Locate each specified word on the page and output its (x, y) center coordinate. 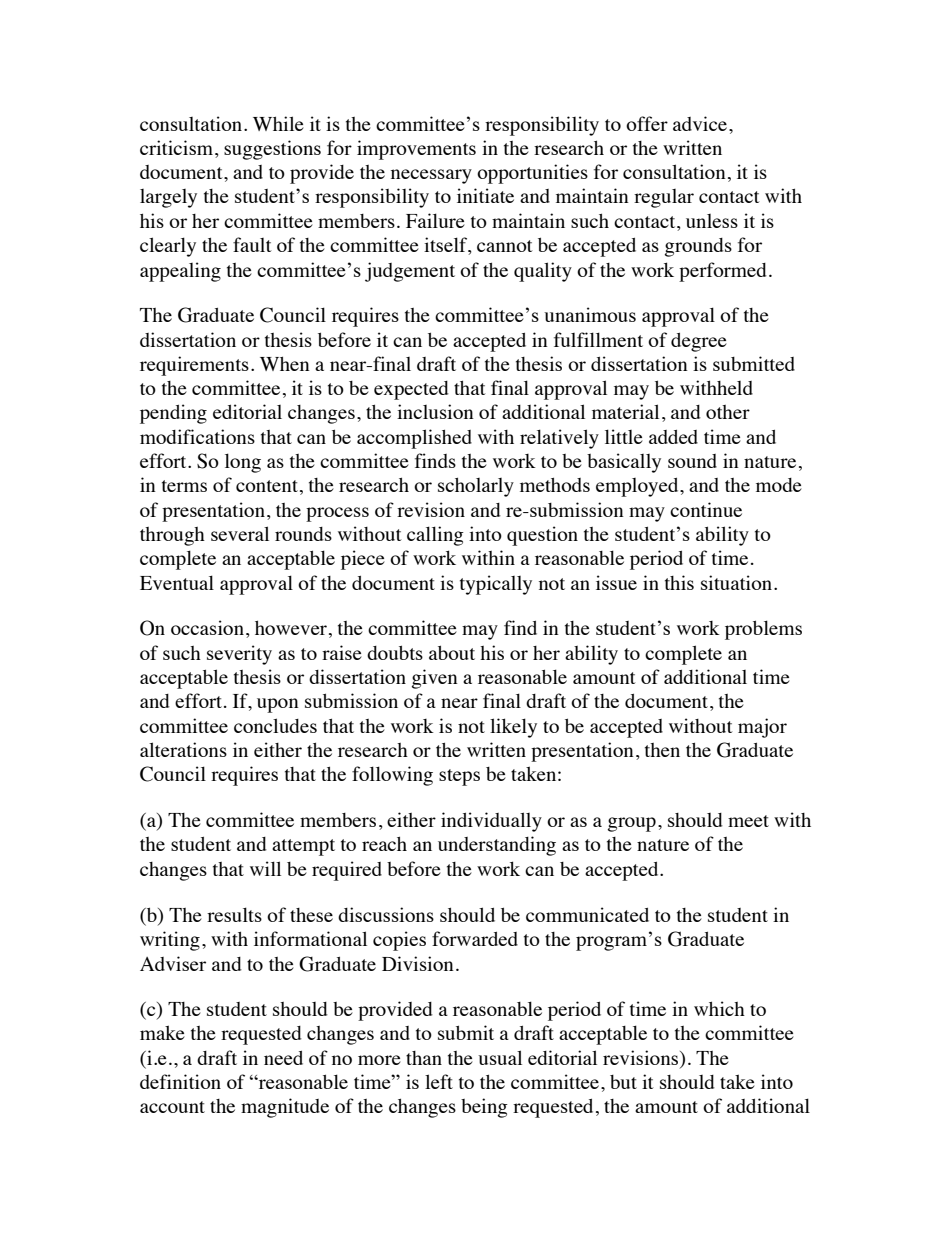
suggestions (272, 150)
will (265, 868)
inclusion (435, 411)
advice (700, 123)
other (728, 412)
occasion (207, 627)
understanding (497, 846)
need (283, 1058)
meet (748, 821)
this (679, 582)
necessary (431, 176)
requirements (194, 366)
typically (496, 585)
